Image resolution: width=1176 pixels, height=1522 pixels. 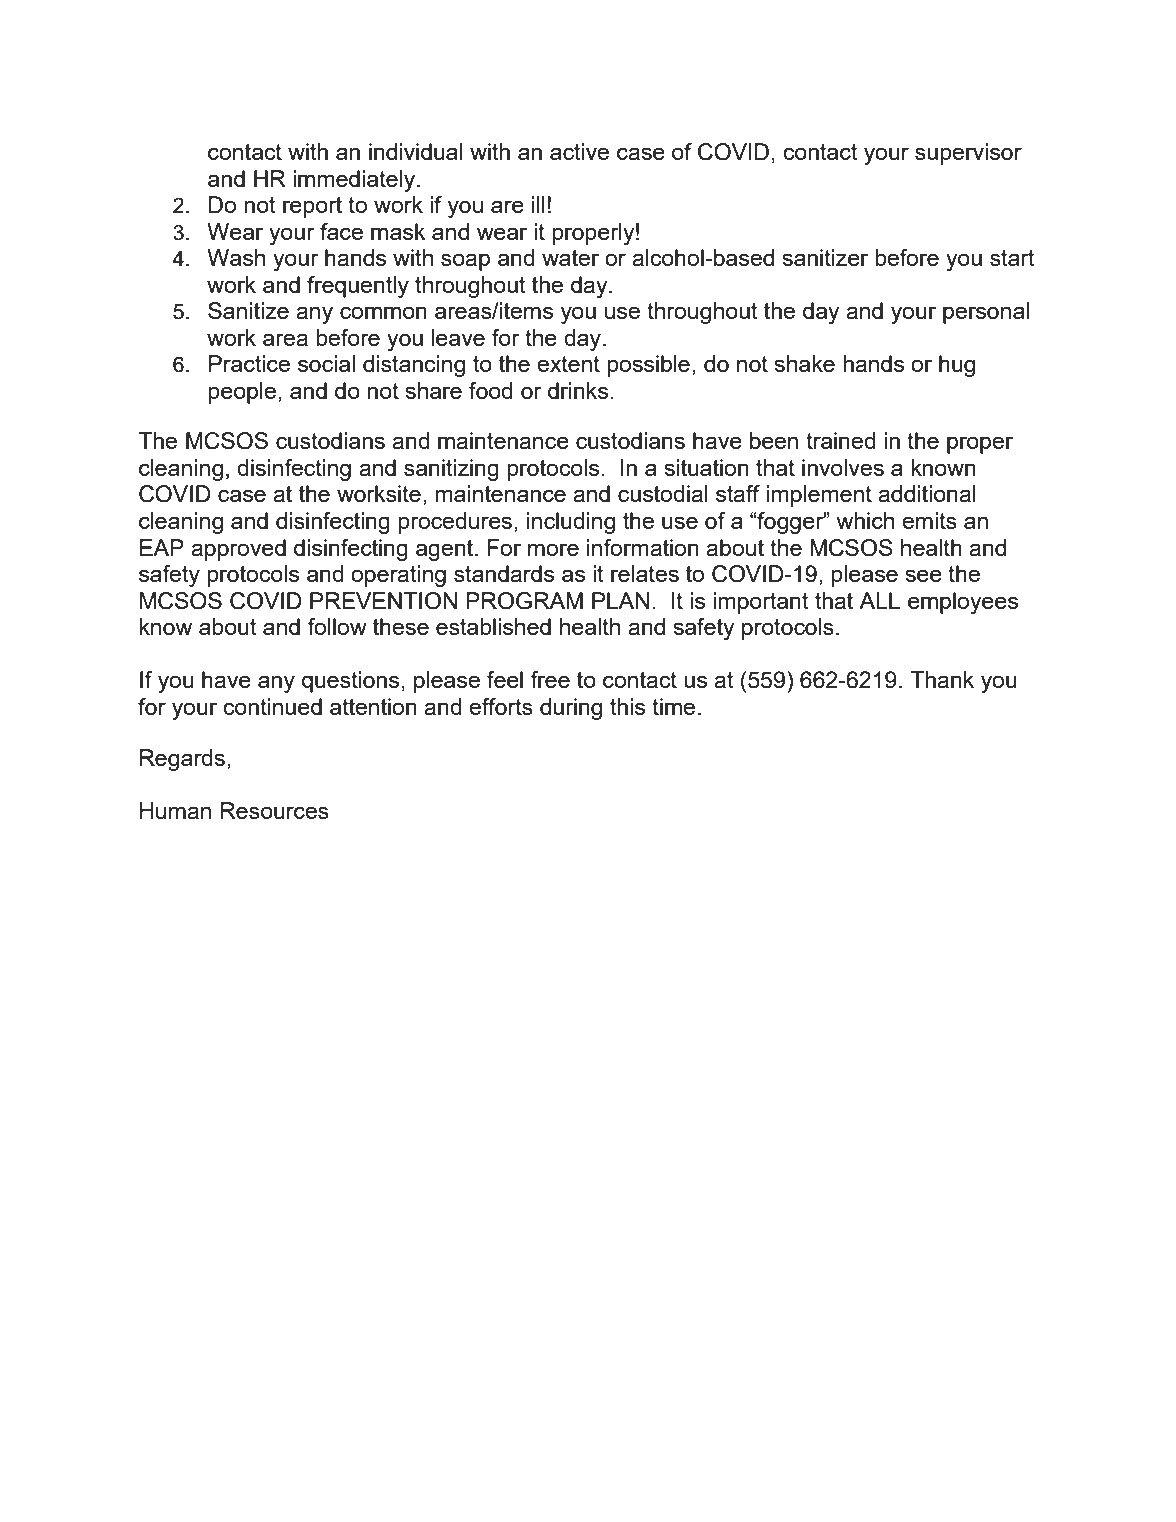 I want to click on active, so click(x=579, y=151).
